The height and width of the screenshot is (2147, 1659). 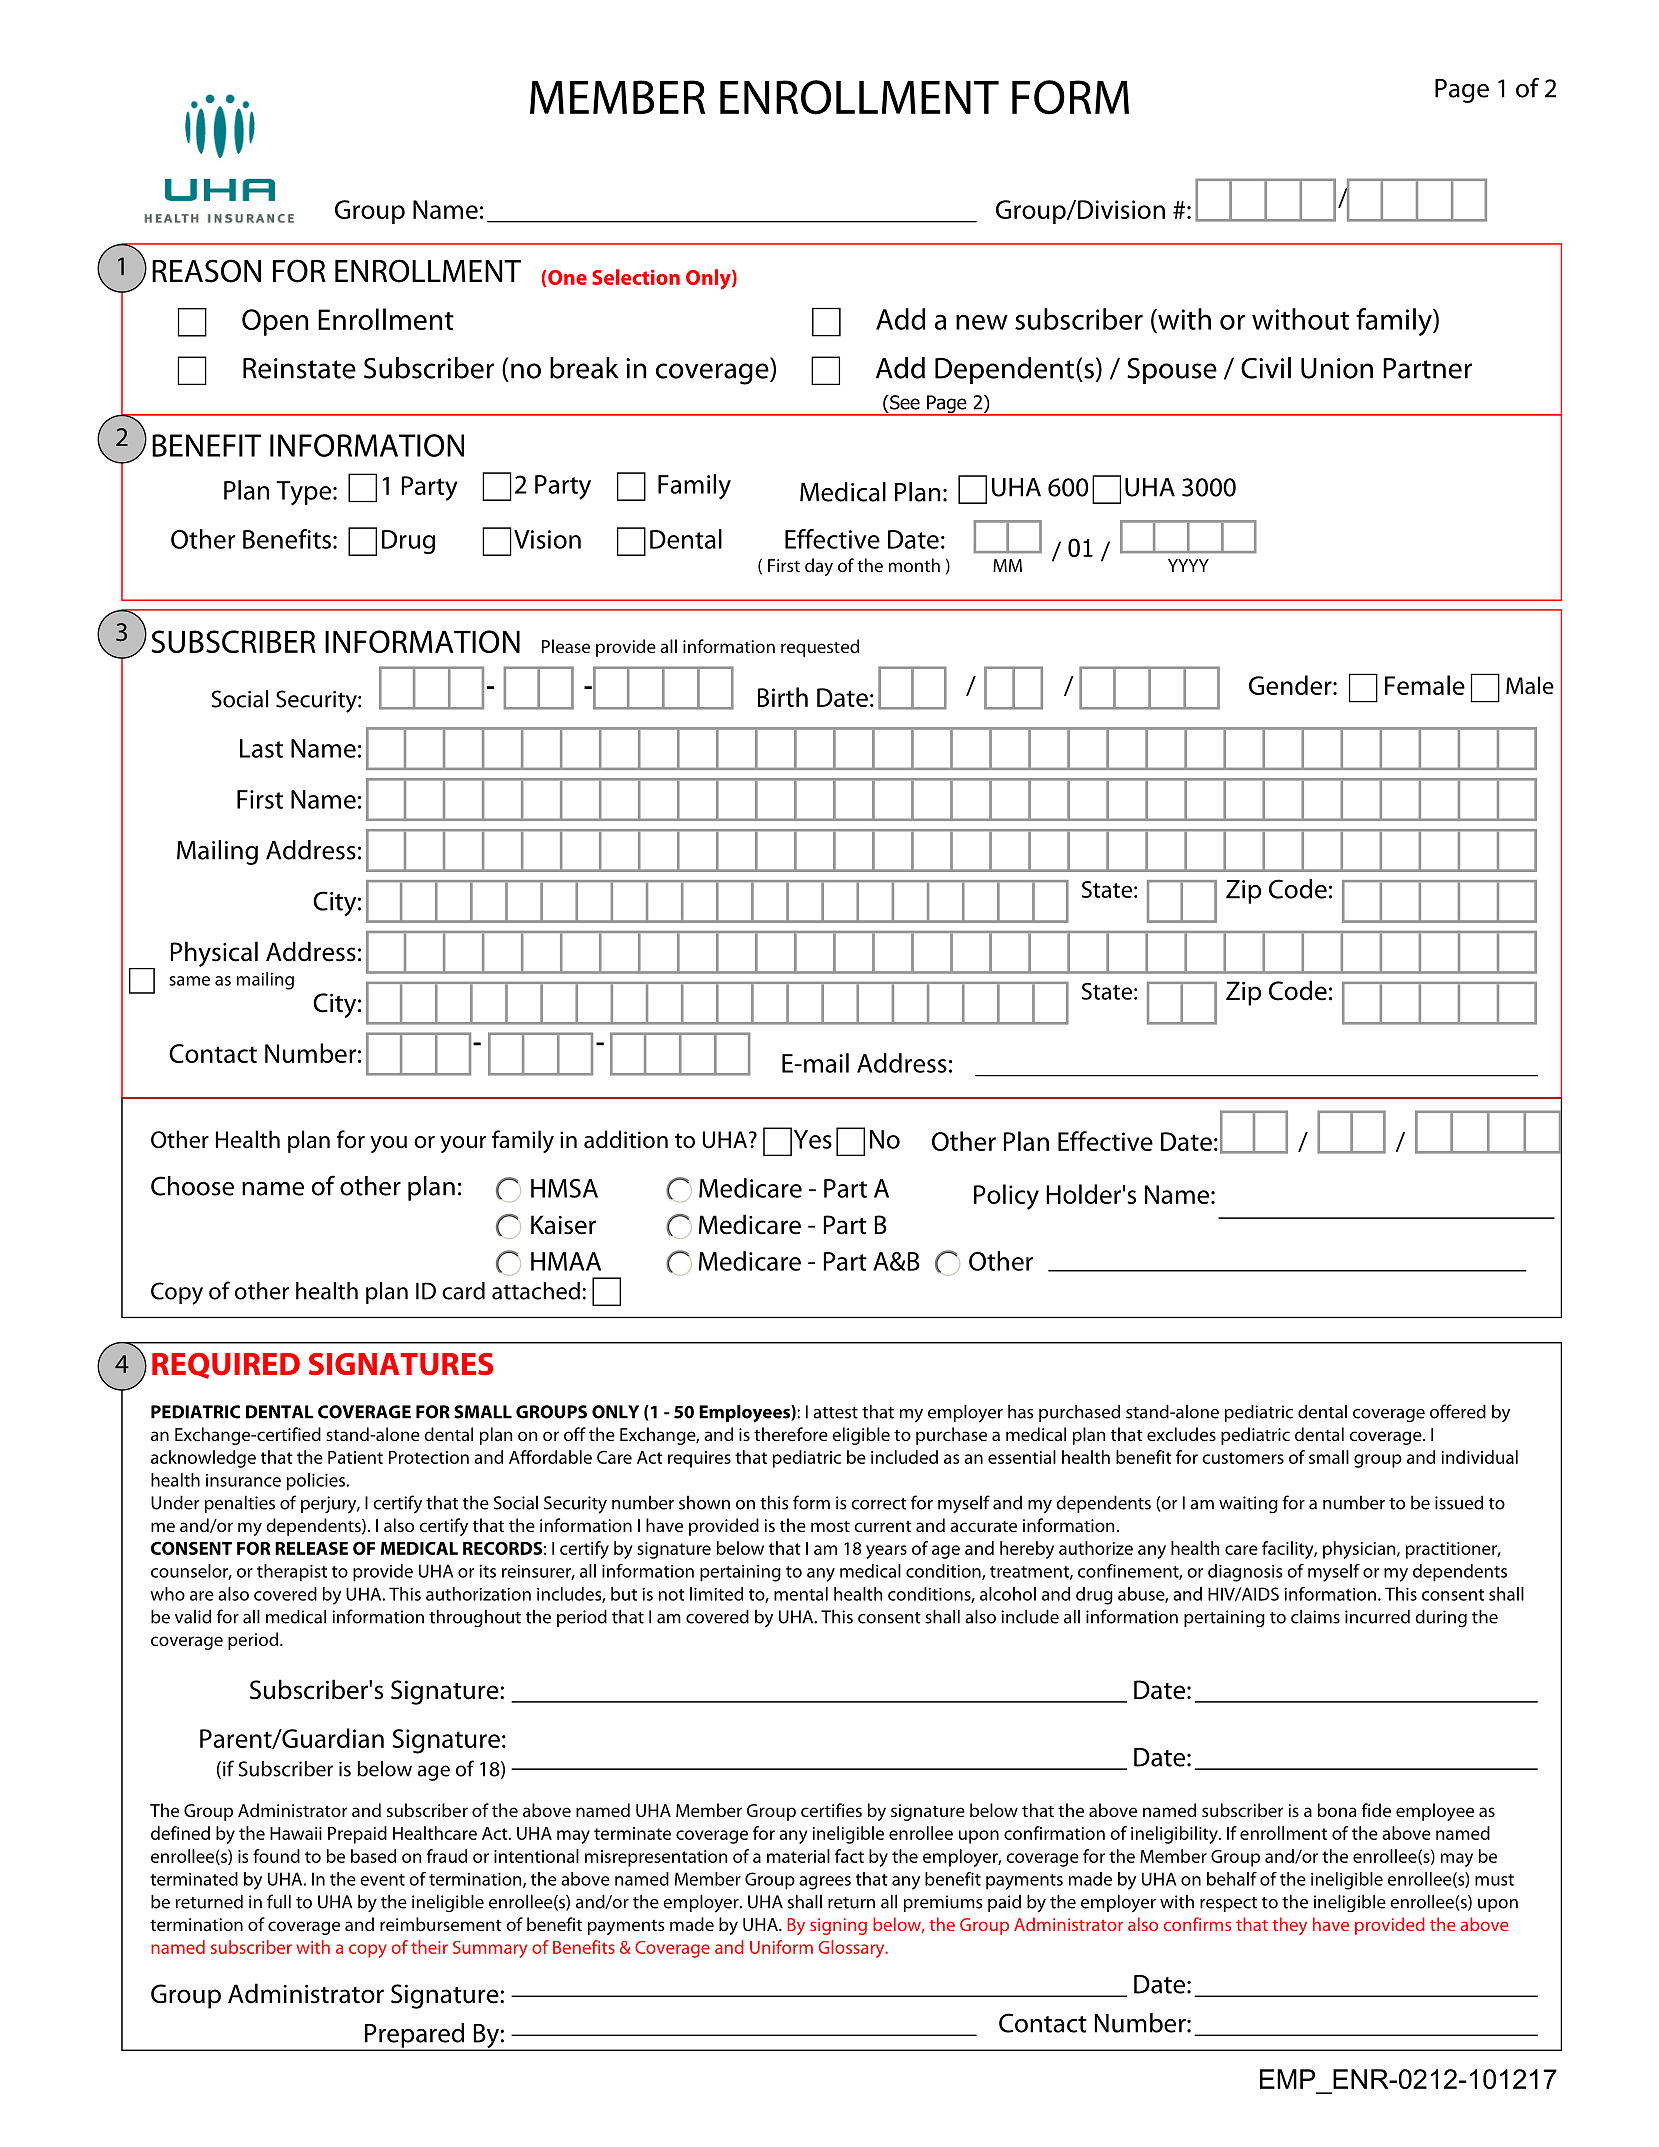 I want to click on Policy, so click(x=1006, y=1197).
